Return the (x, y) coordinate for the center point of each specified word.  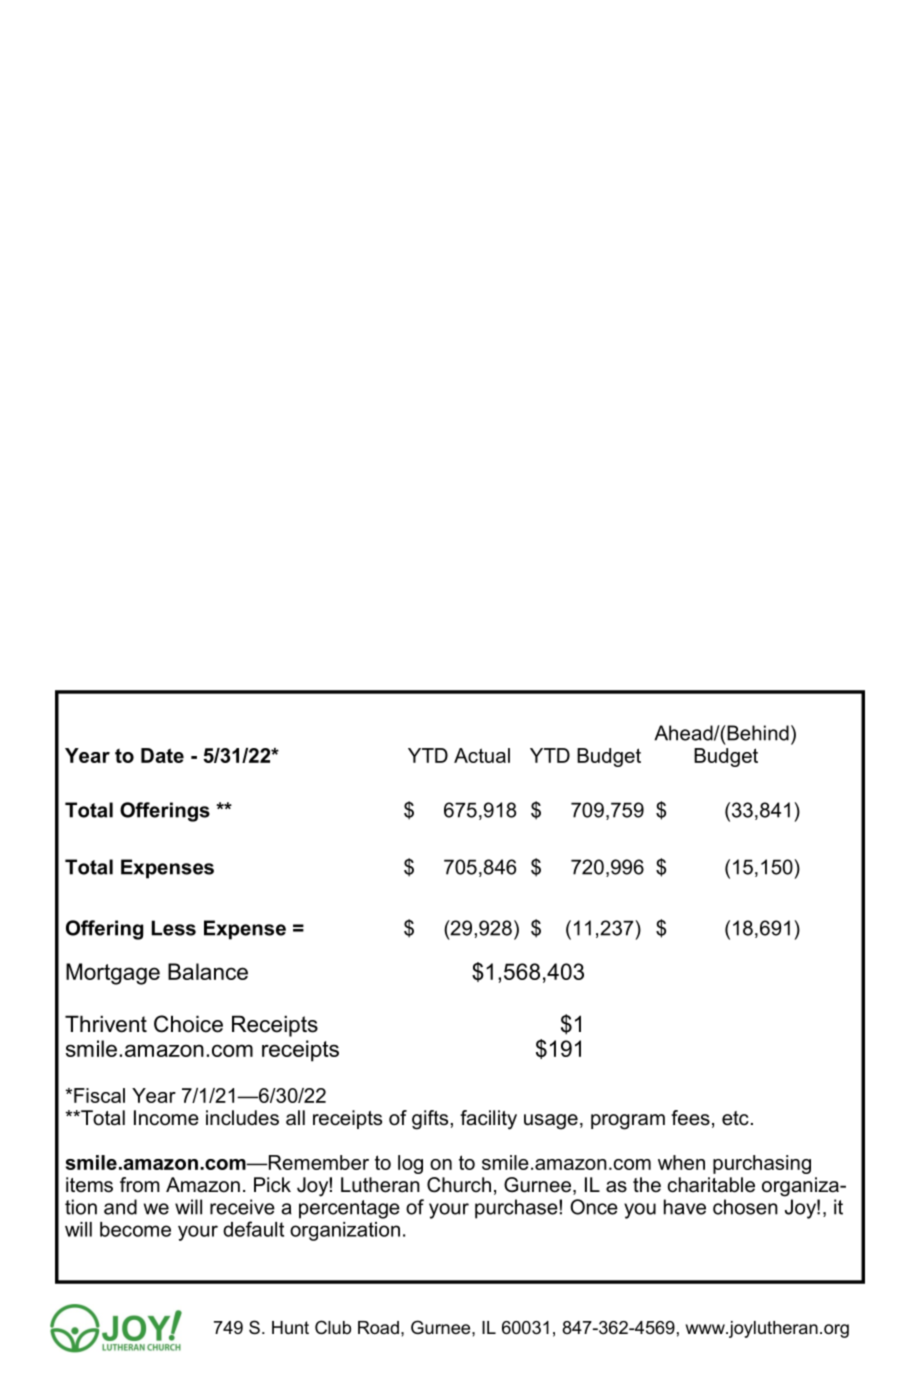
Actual (482, 755)
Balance (208, 971)
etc (735, 1118)
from (140, 1185)
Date (162, 755)
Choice (188, 1024)
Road (378, 1328)
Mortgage (113, 974)
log (410, 1164)
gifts (430, 1120)
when (681, 1162)
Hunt (290, 1328)
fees (690, 1118)
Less (174, 928)
